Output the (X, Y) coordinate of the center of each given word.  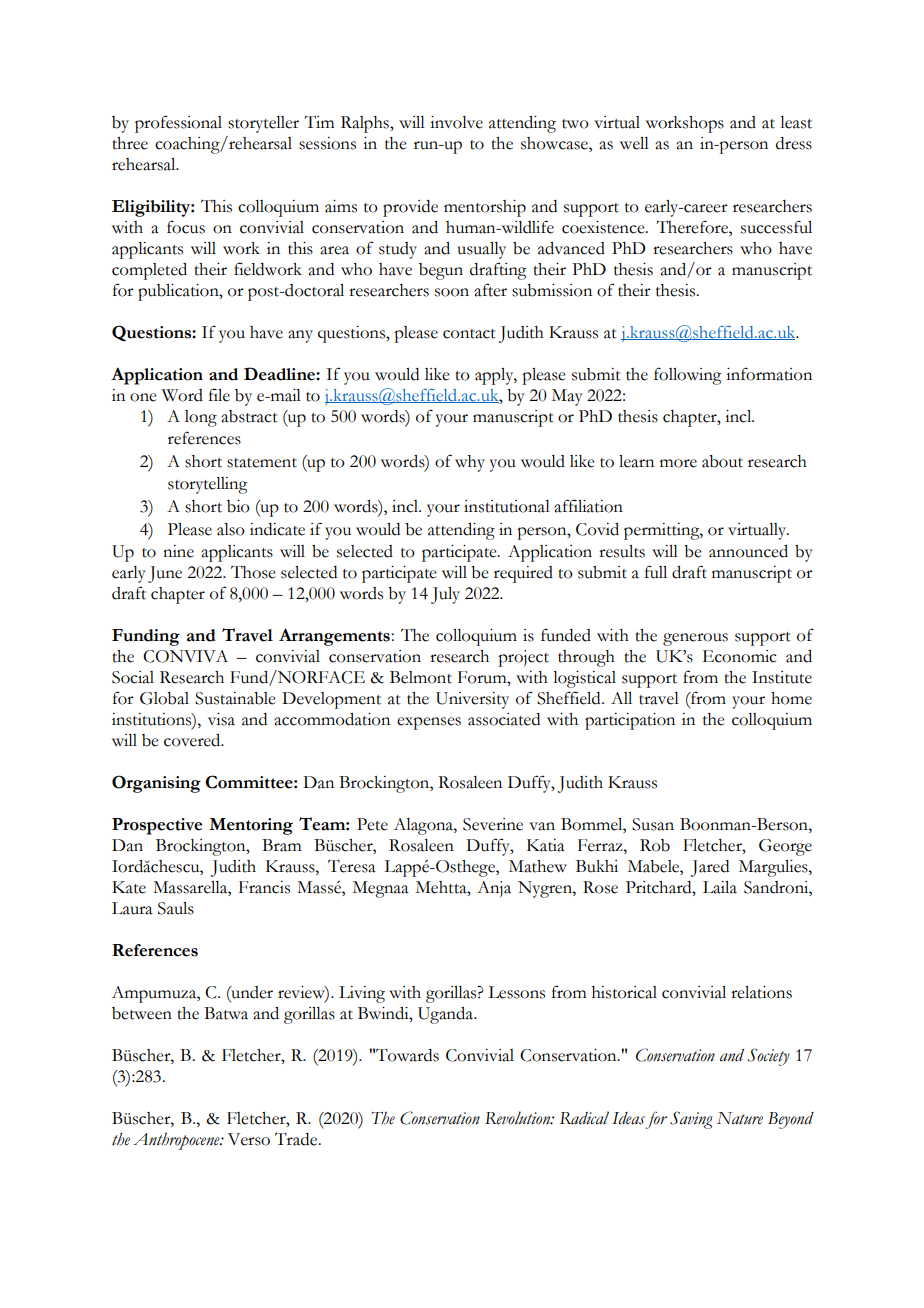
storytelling (208, 485)
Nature (739, 1118)
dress (794, 143)
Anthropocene (177, 1141)
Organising (156, 784)
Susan (653, 824)
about (722, 461)
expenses (429, 723)
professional (178, 124)
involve (456, 122)
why (470, 463)
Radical (584, 1118)
